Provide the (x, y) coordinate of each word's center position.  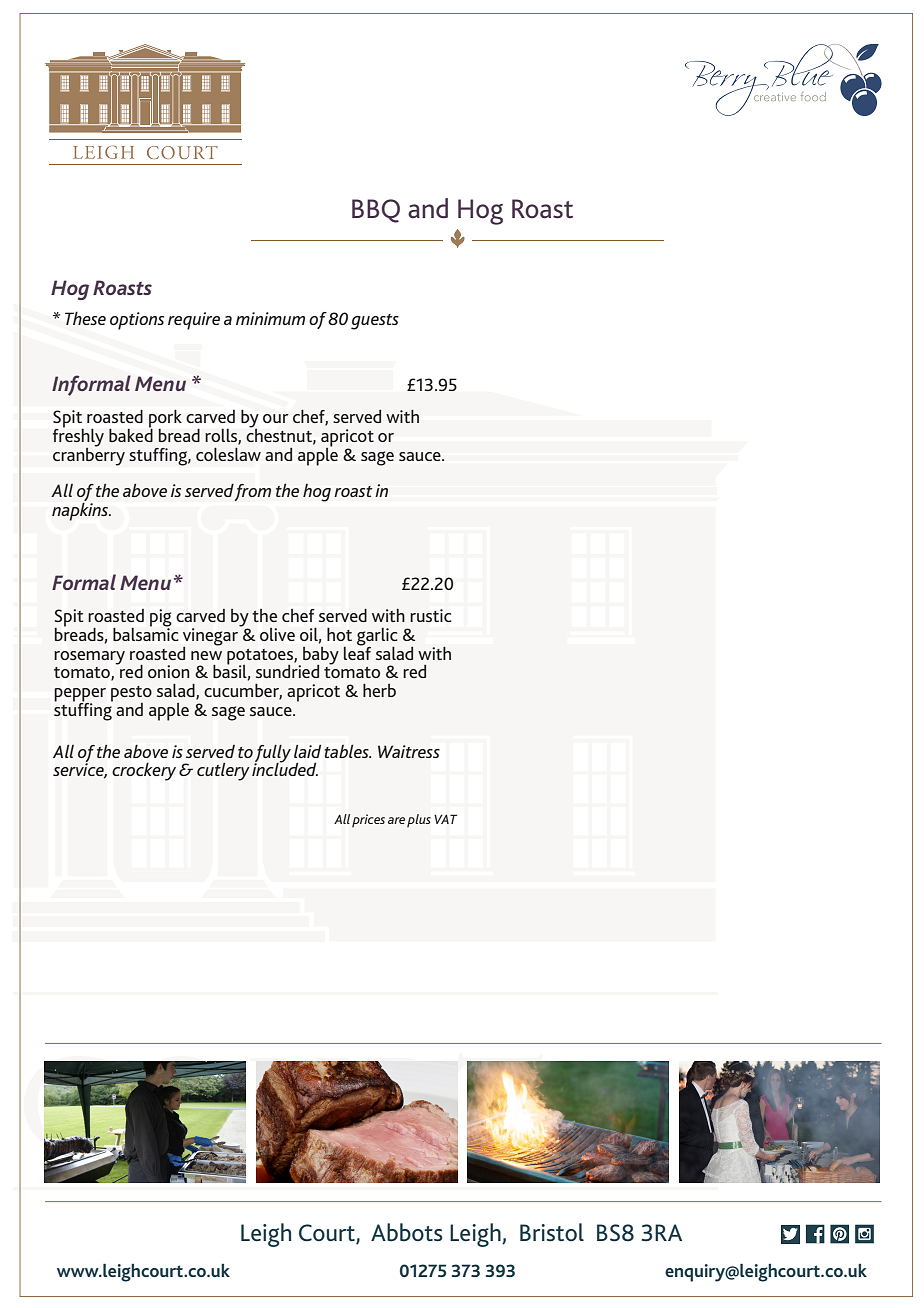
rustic (430, 615)
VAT (445, 819)
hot (339, 634)
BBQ (376, 211)
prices (368, 821)
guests (375, 322)
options (137, 321)
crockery (144, 771)
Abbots (407, 1232)
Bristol (552, 1232)
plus (419, 821)
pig (161, 619)
